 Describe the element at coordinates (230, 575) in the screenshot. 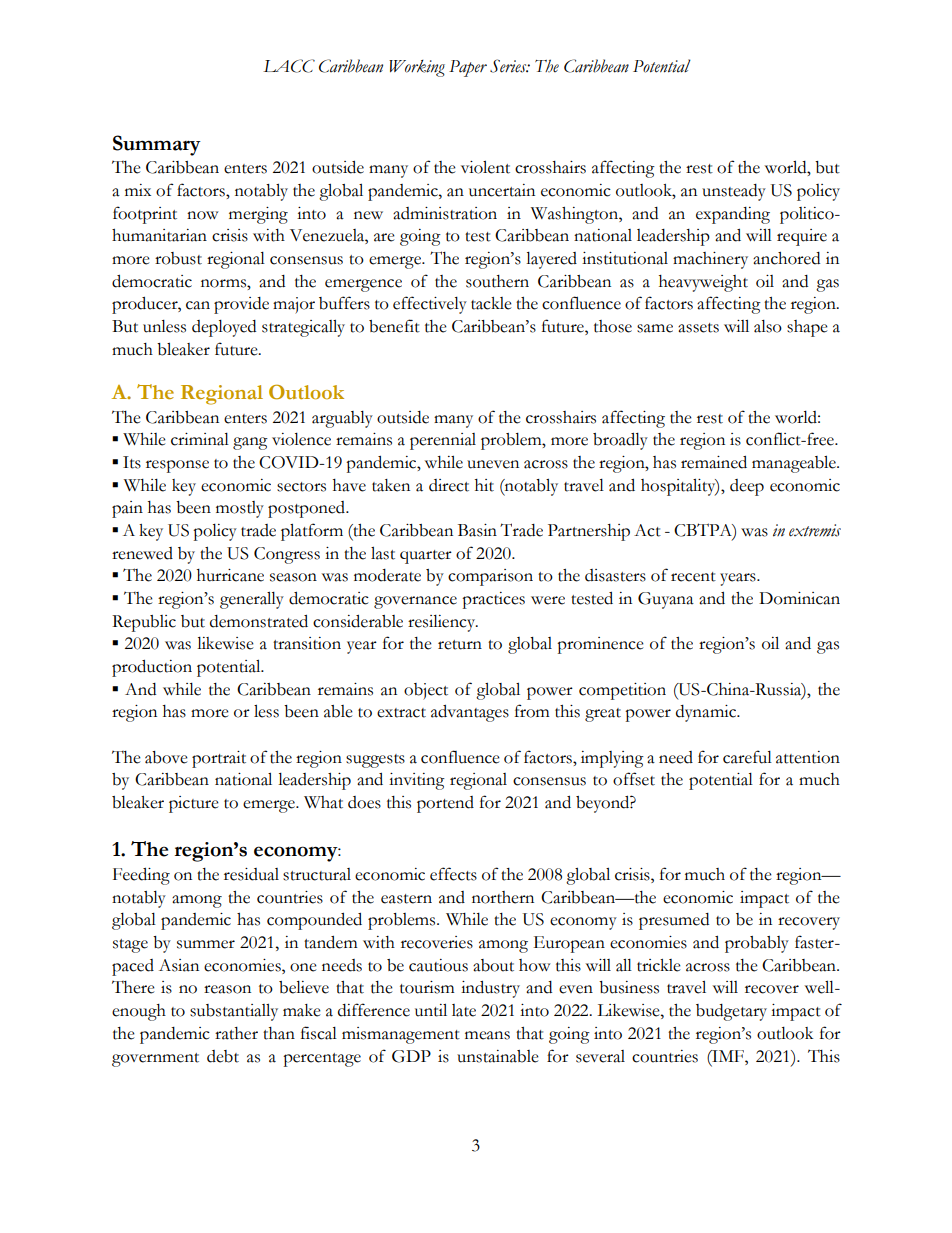

I see `hurricane` at that location.
